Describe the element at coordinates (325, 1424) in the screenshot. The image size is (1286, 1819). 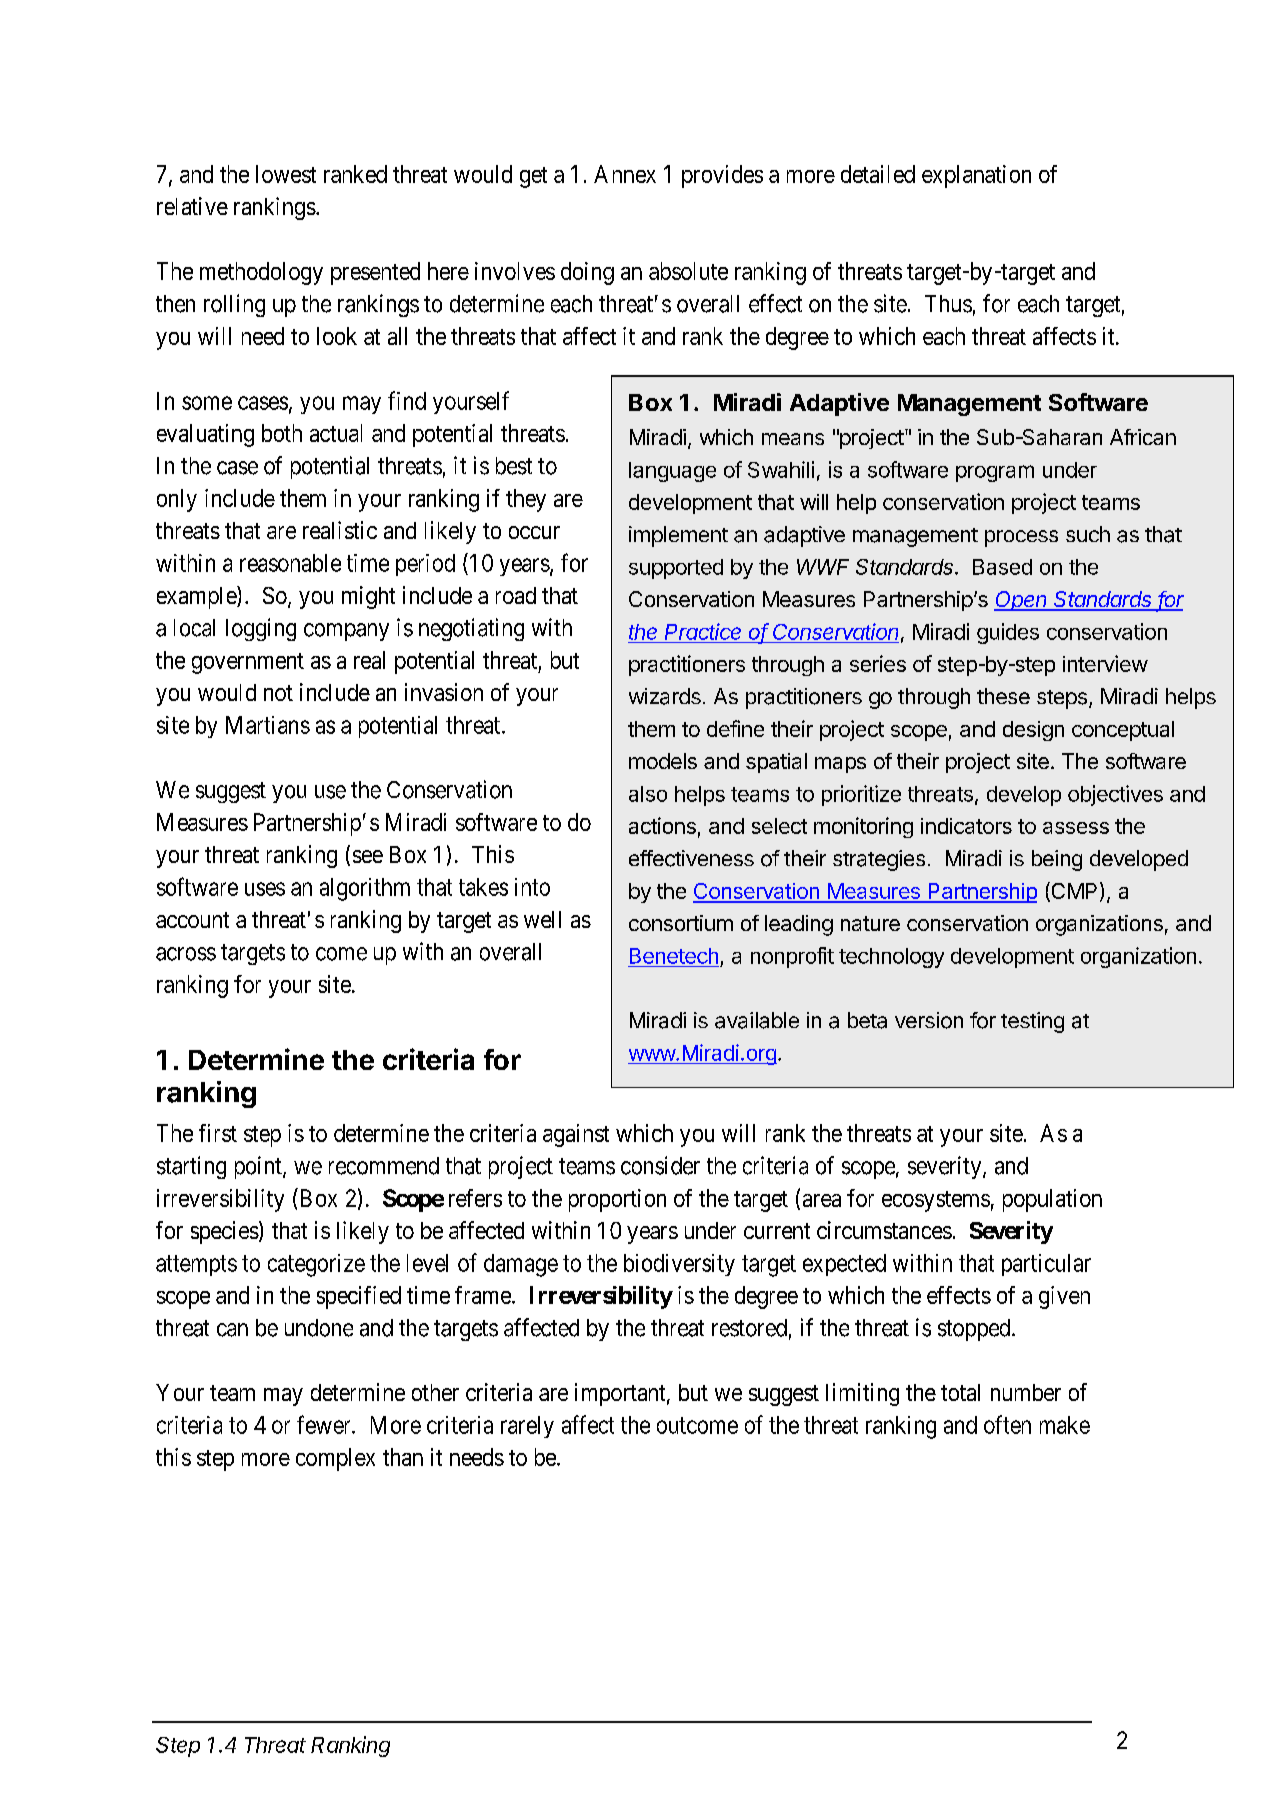
I see `fewer` at that location.
